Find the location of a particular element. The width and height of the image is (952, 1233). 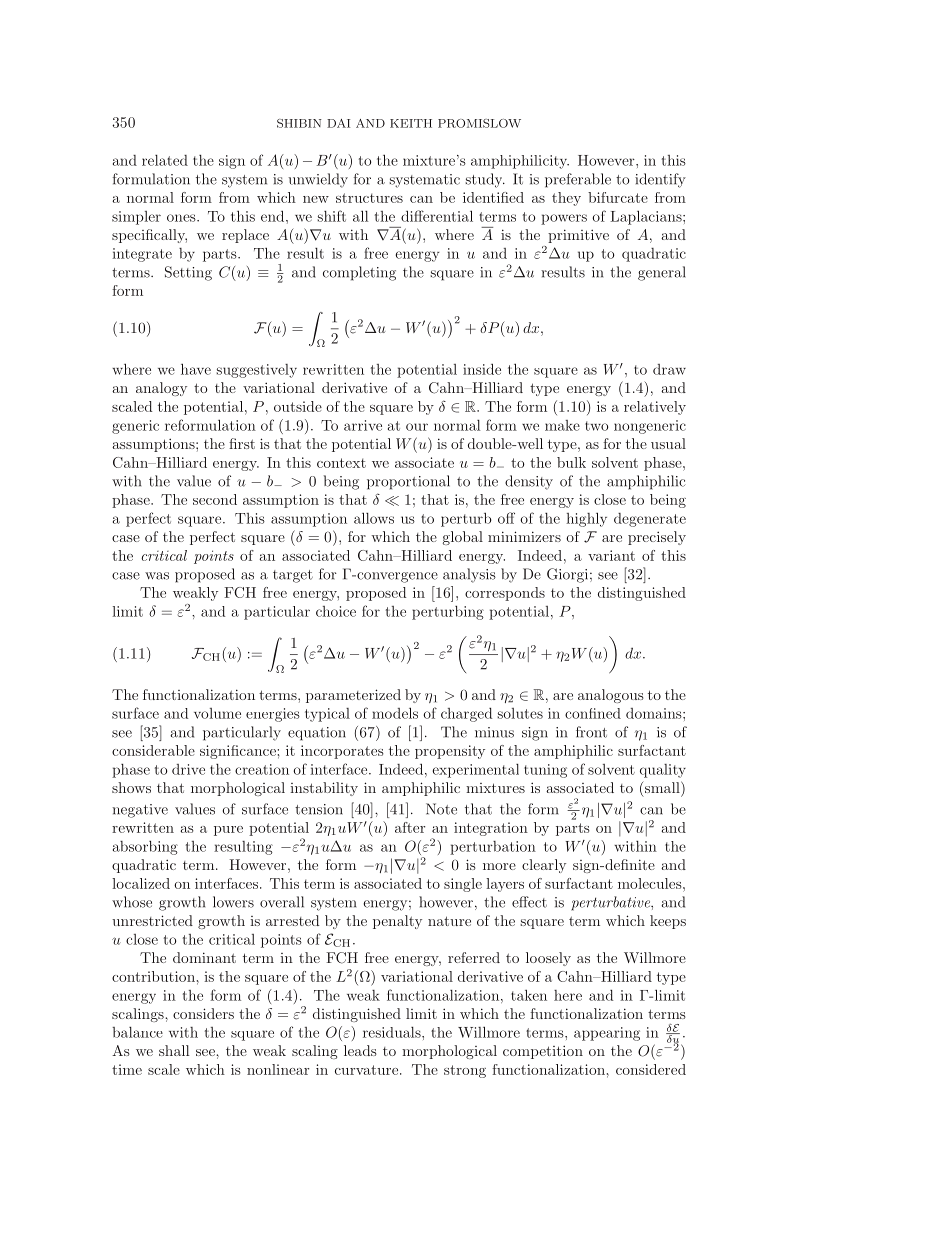

models is located at coordinates (395, 713).
